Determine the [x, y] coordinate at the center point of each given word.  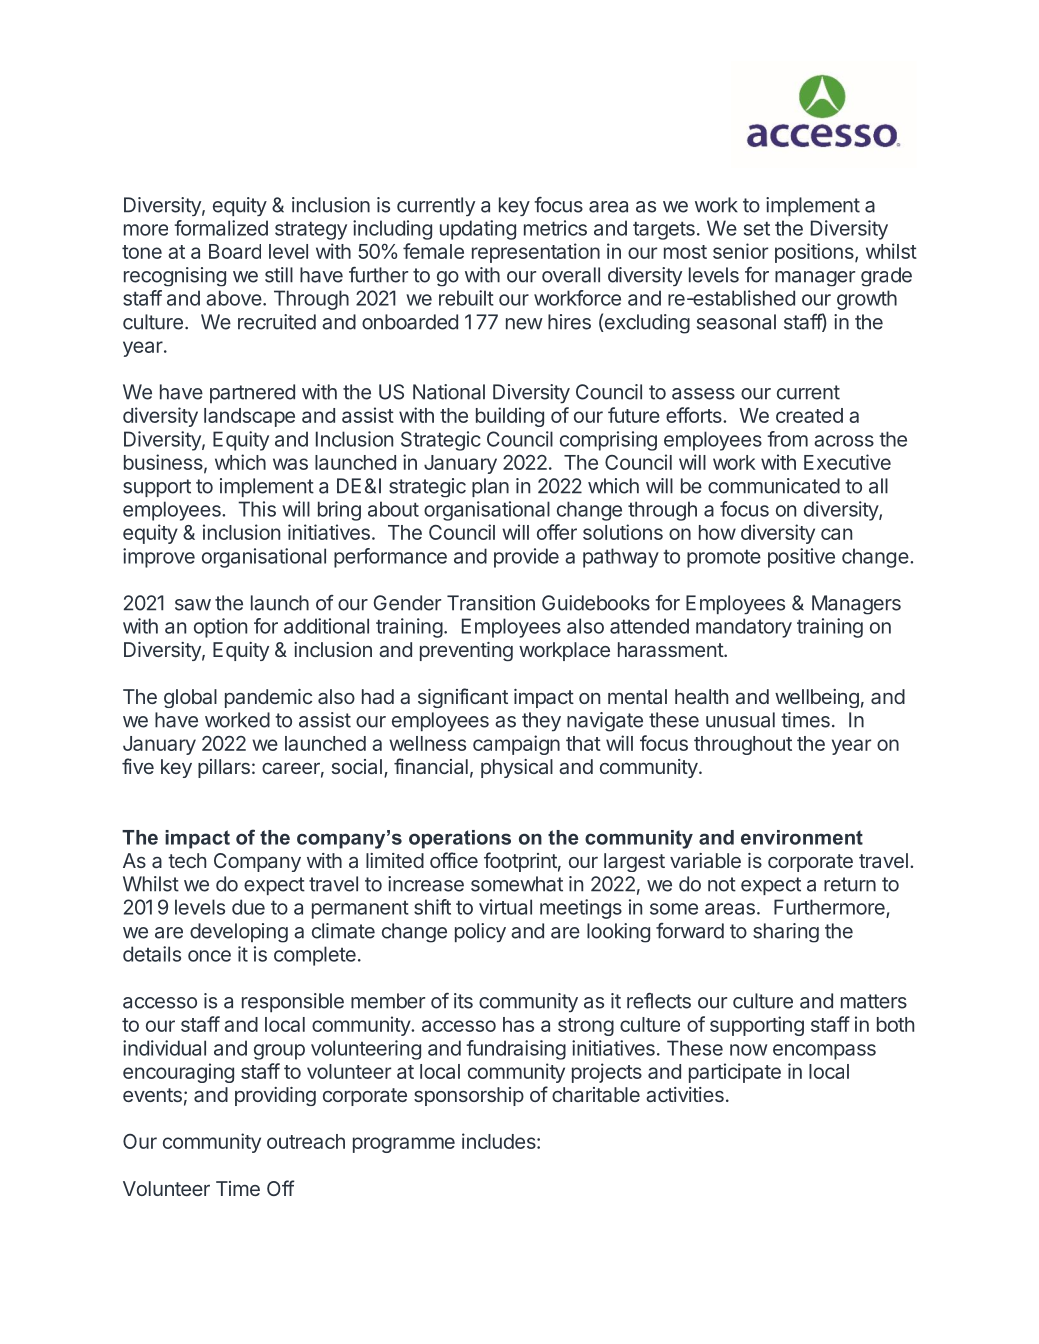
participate [735, 1073]
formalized [221, 228]
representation [536, 253]
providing [275, 1096]
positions [815, 253]
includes [500, 1141]
